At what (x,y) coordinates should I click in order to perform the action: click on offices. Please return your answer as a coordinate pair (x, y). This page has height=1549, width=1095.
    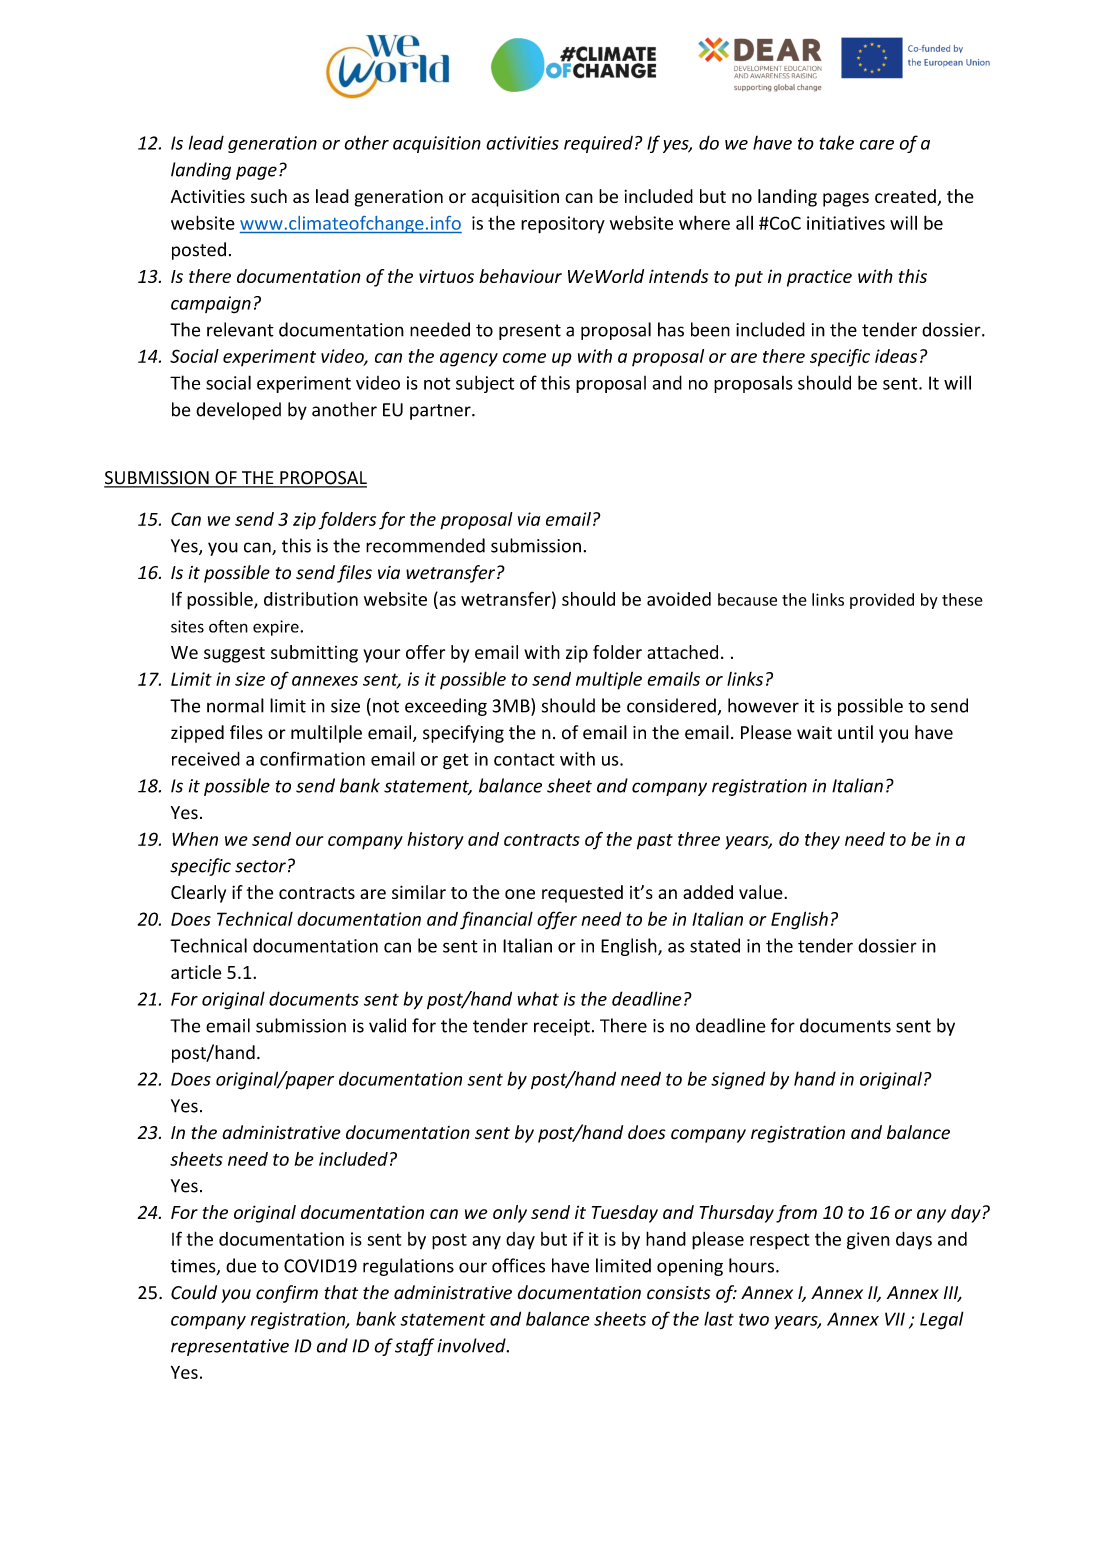
    Looking at the image, I should click on (518, 1265).
